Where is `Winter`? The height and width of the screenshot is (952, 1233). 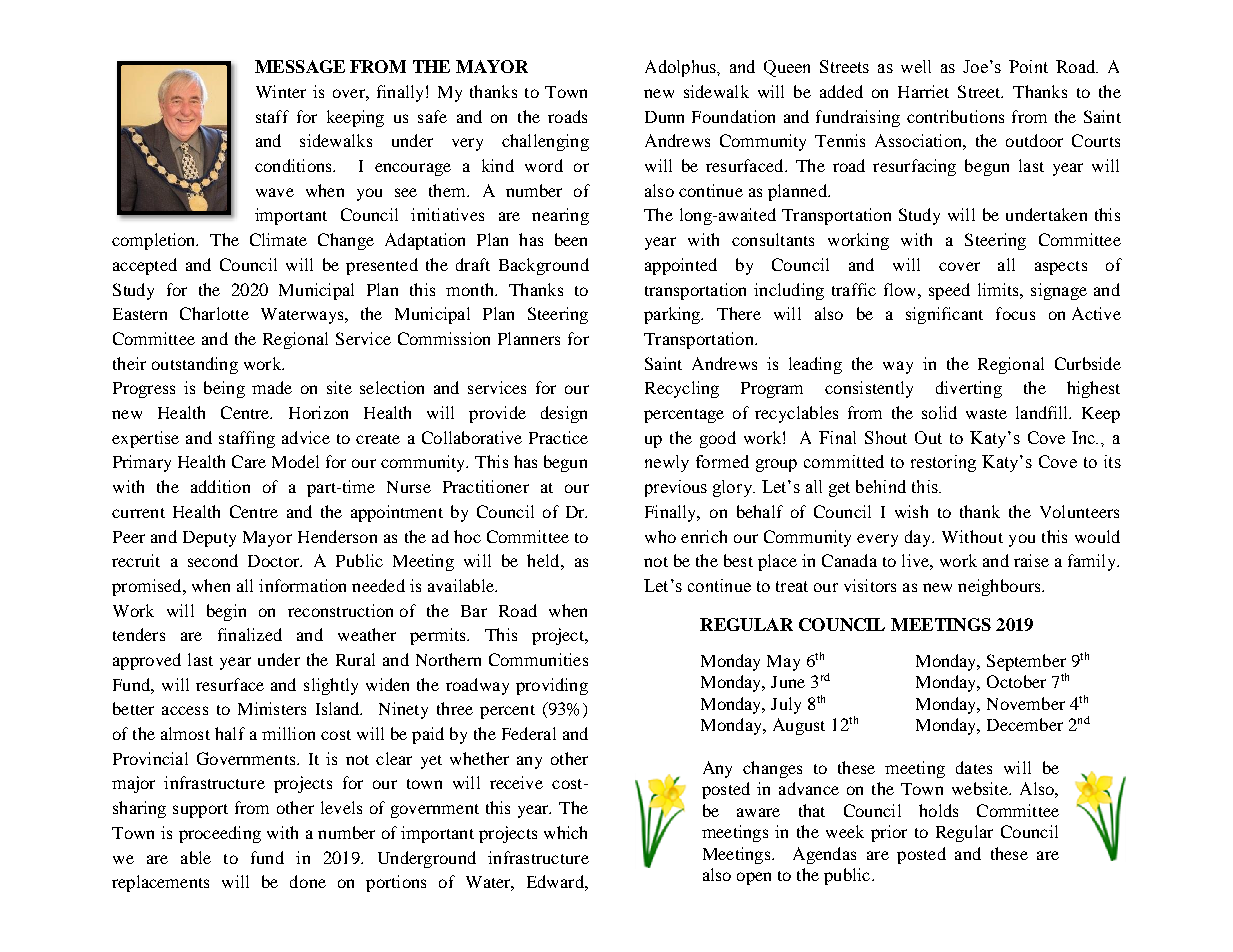
Winter is located at coordinates (281, 91).
